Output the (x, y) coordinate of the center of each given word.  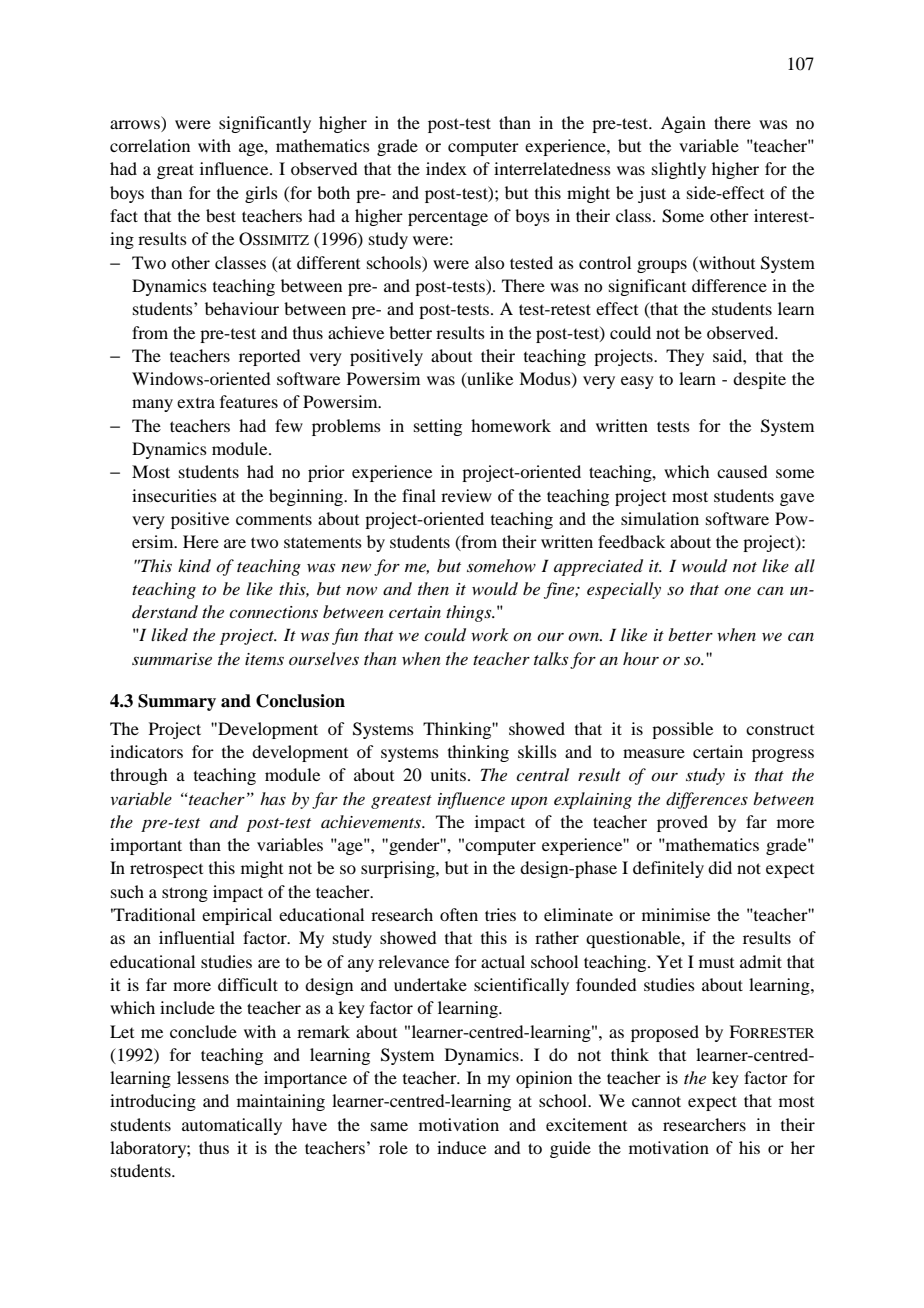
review (466, 495)
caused (742, 471)
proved (682, 823)
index (446, 168)
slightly (679, 170)
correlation (150, 145)
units (448, 774)
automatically (232, 1126)
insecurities (174, 495)
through (138, 776)
